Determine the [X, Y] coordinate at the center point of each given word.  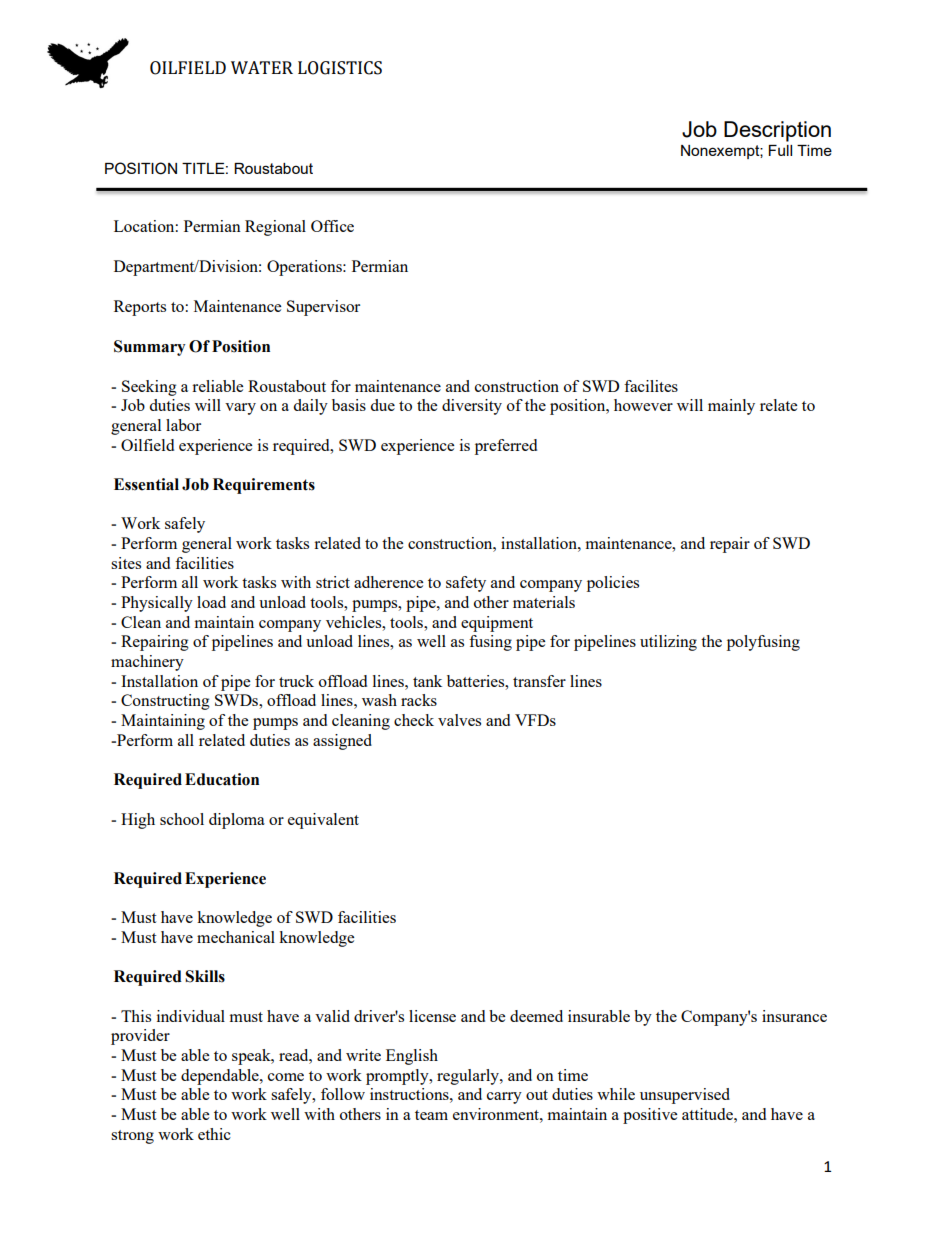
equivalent [323, 821]
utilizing [668, 643]
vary [240, 409]
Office [332, 226]
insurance [794, 1016]
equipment [497, 624]
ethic [214, 1134]
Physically [157, 604]
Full [780, 150]
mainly [731, 407]
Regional [275, 228]
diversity [472, 407]
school [182, 819]
